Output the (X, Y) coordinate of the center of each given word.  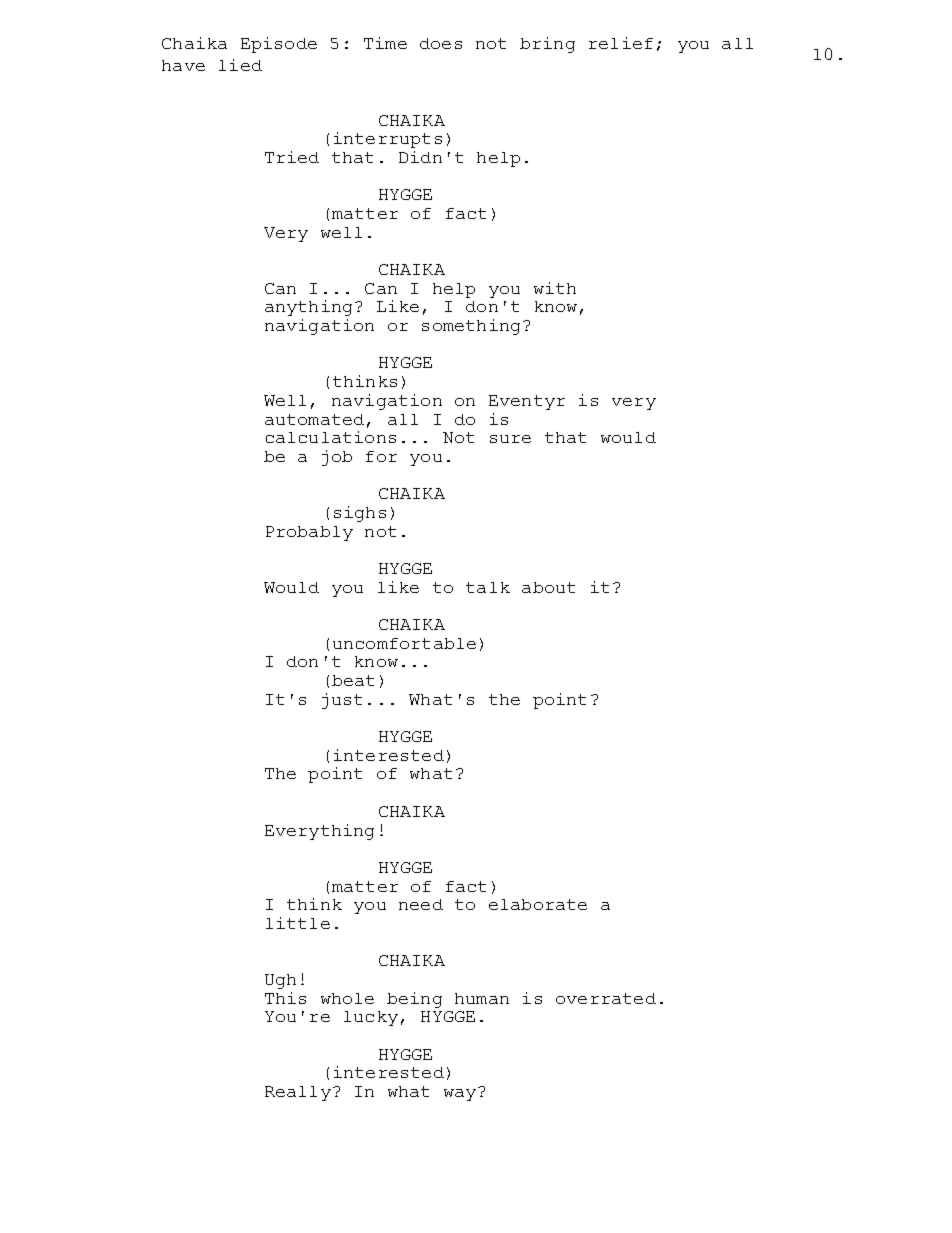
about (548, 587)
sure (510, 439)
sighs (360, 514)
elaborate (538, 904)
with (555, 288)
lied (240, 65)
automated (314, 419)
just (342, 701)
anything (310, 308)
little (298, 923)
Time (385, 43)
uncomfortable (404, 643)
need (421, 904)
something (473, 327)
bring (547, 45)
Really (298, 1093)
